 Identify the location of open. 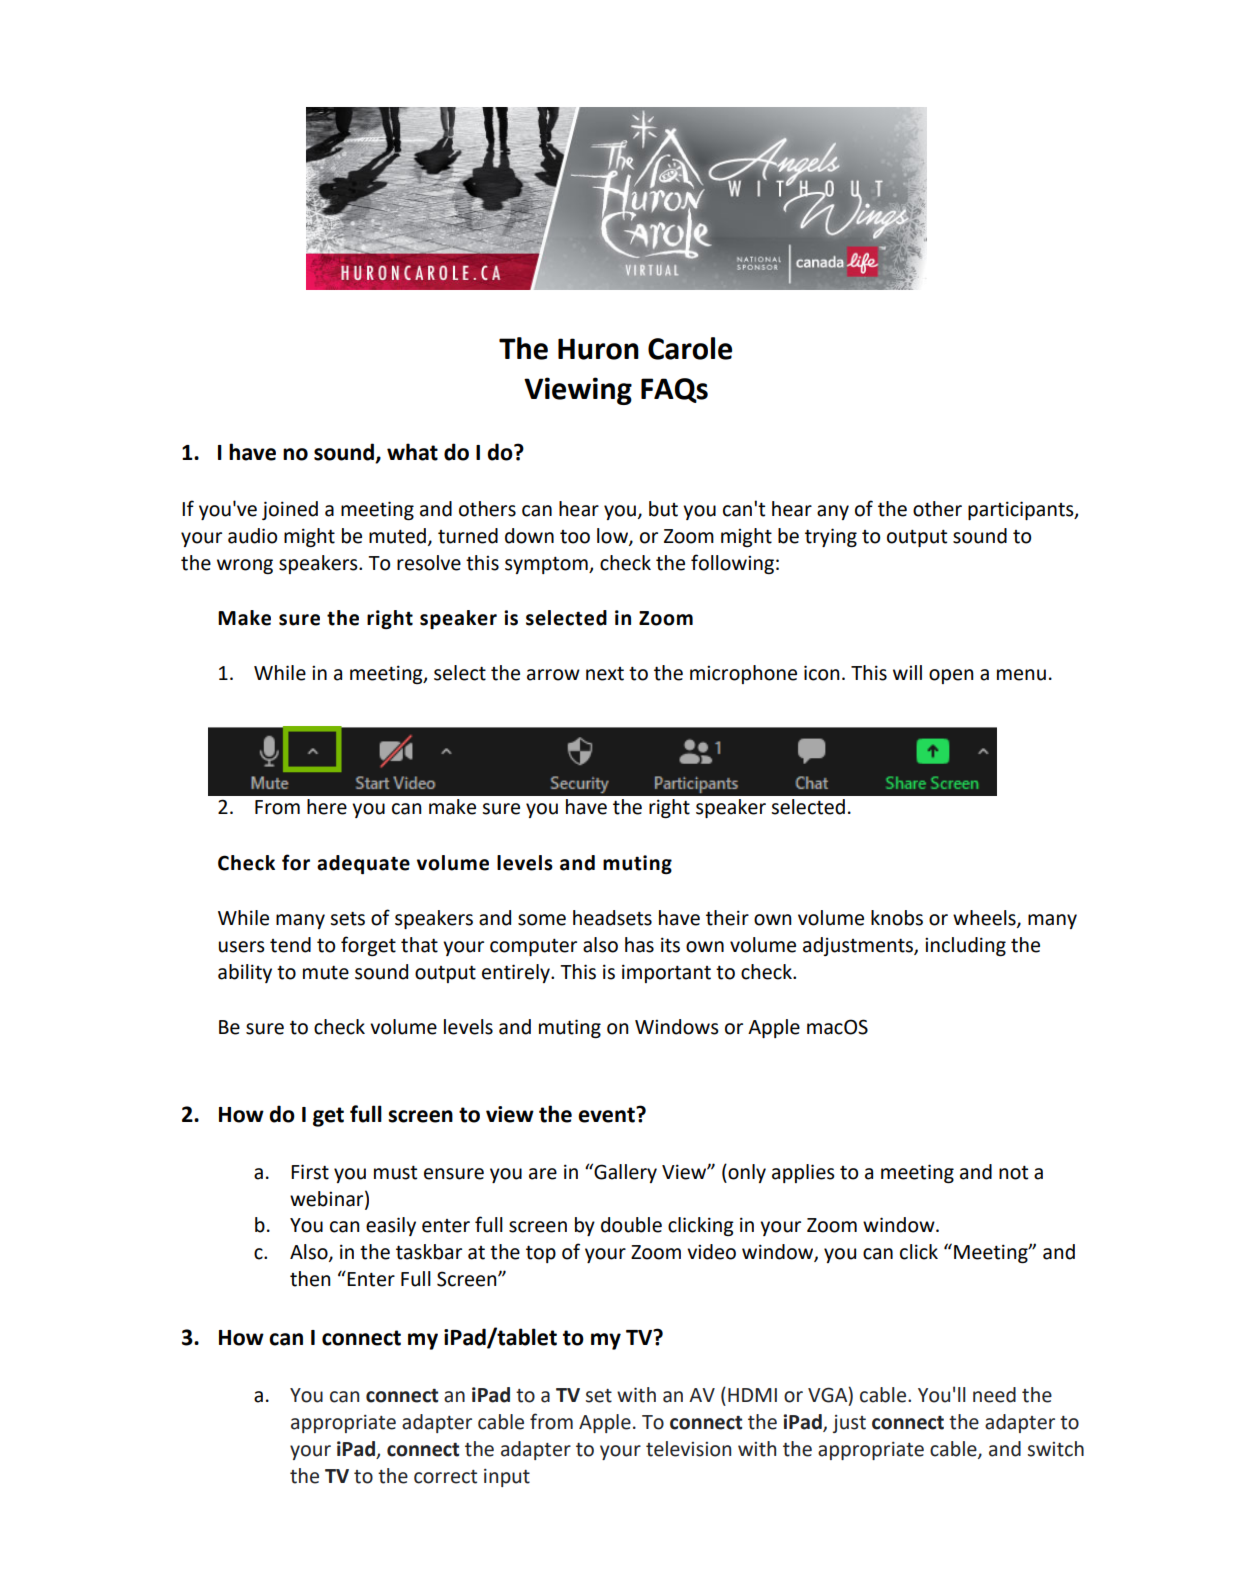
(951, 676).
